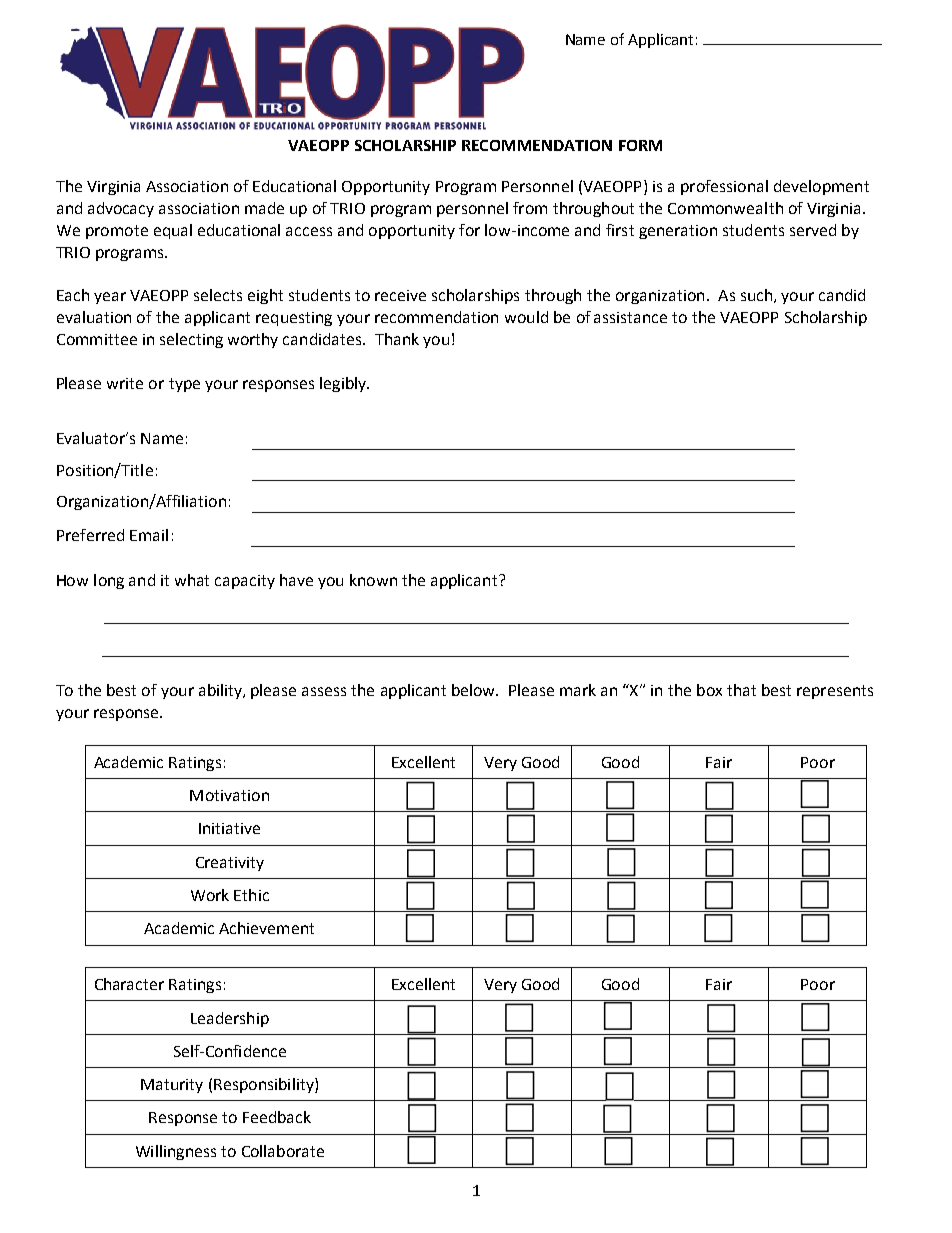 The width and height of the screenshot is (952, 1233). I want to click on that, so click(741, 690).
